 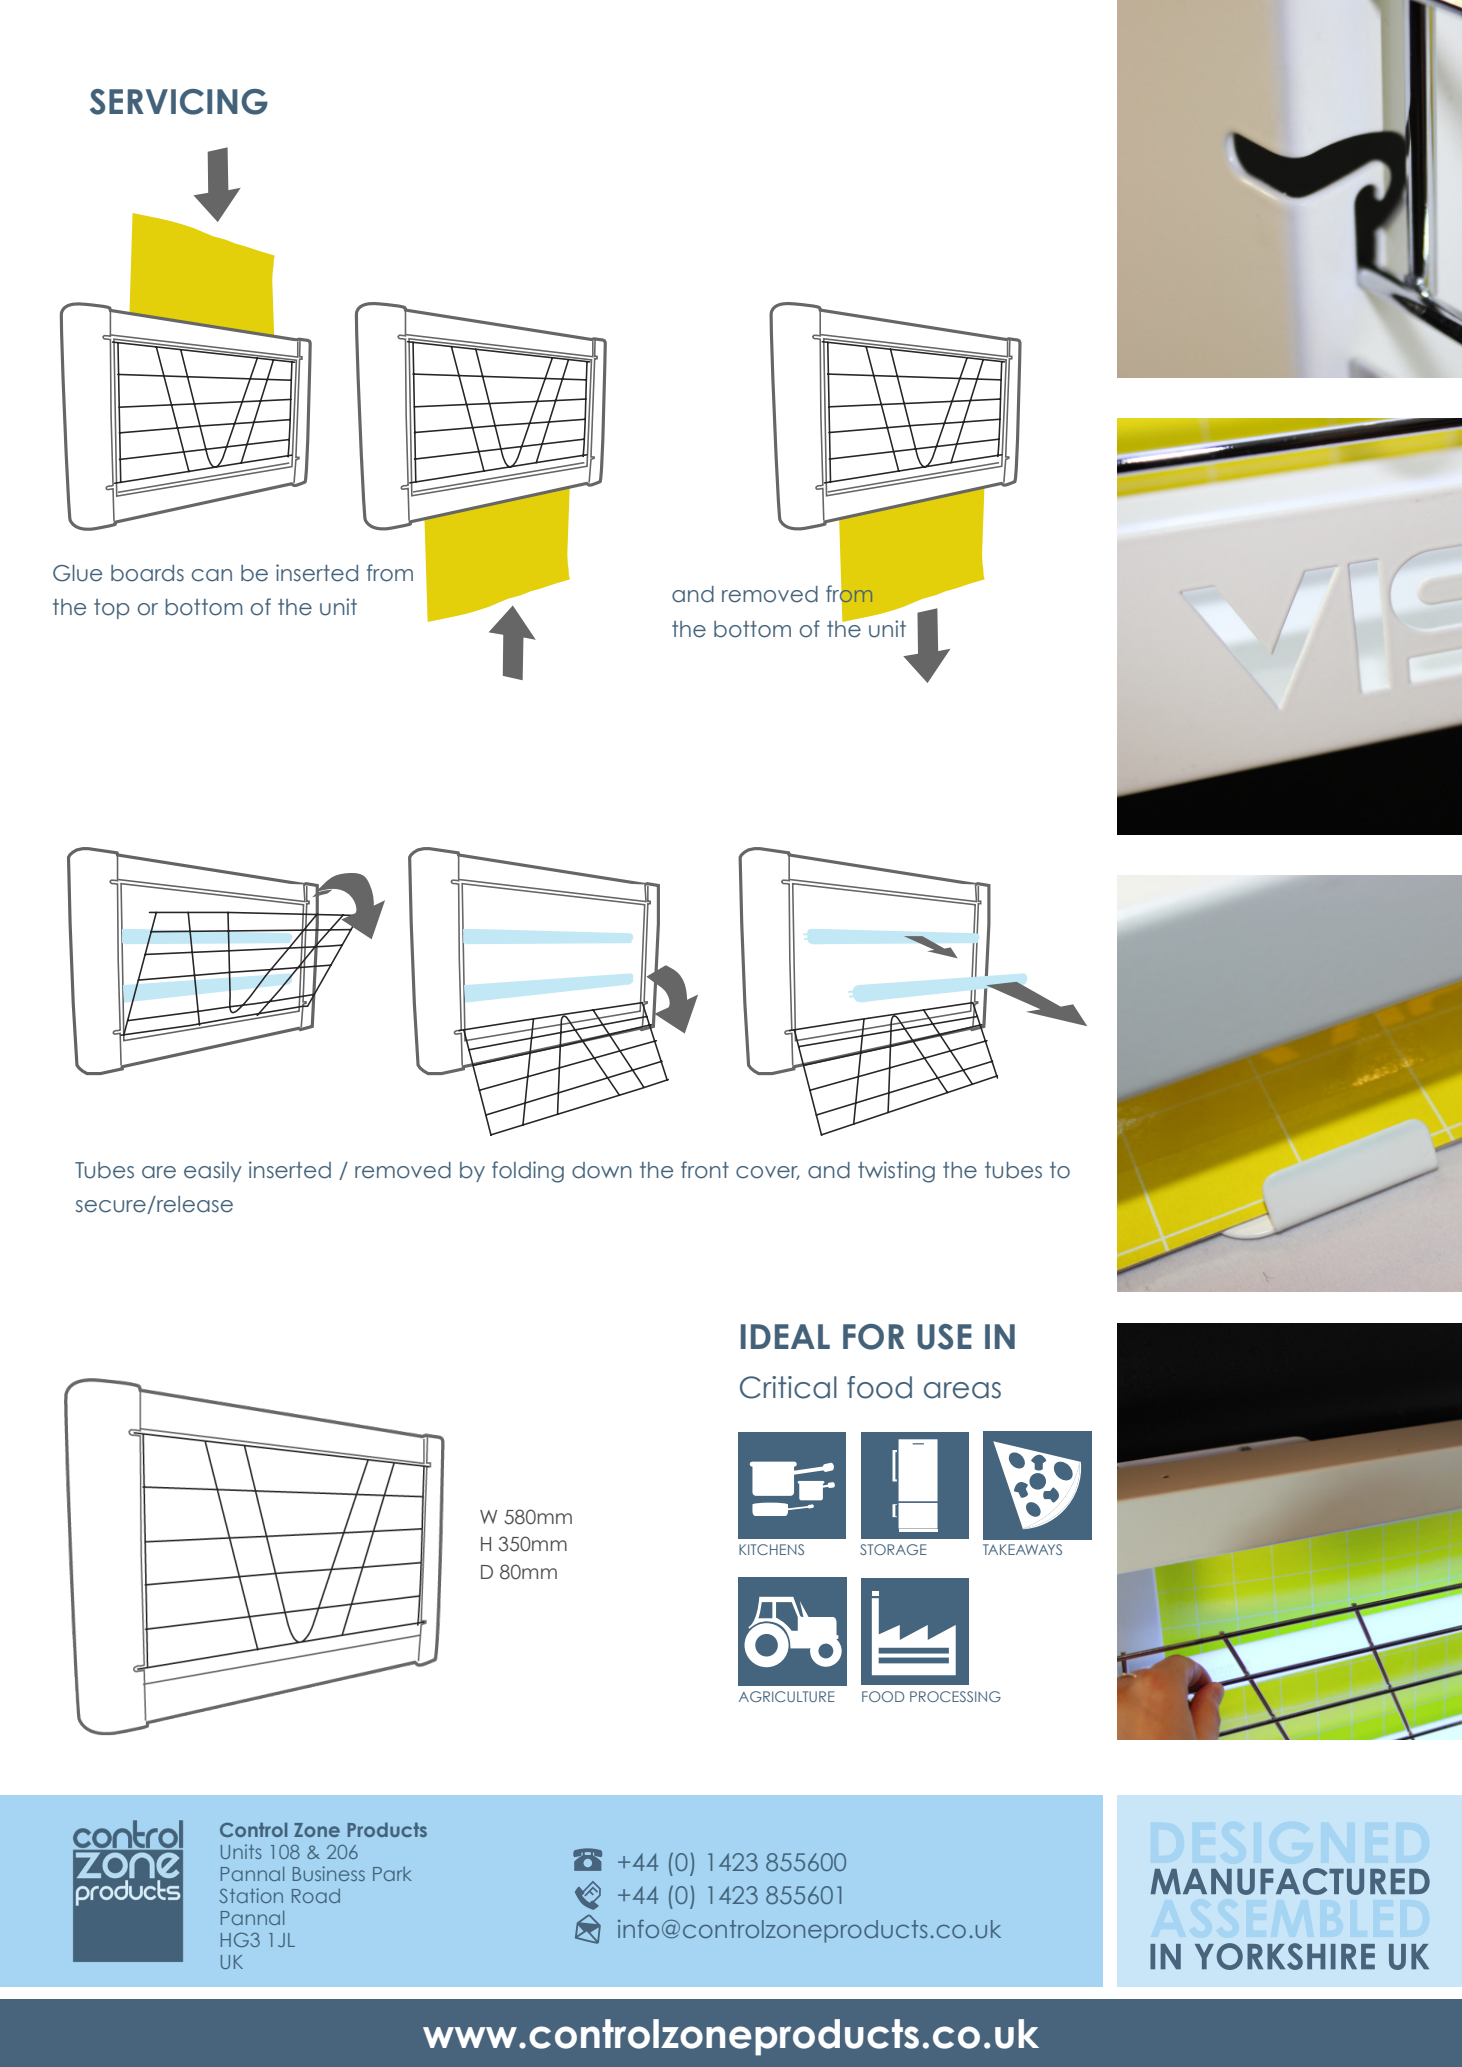 I want to click on areas, so click(x=962, y=1390).
